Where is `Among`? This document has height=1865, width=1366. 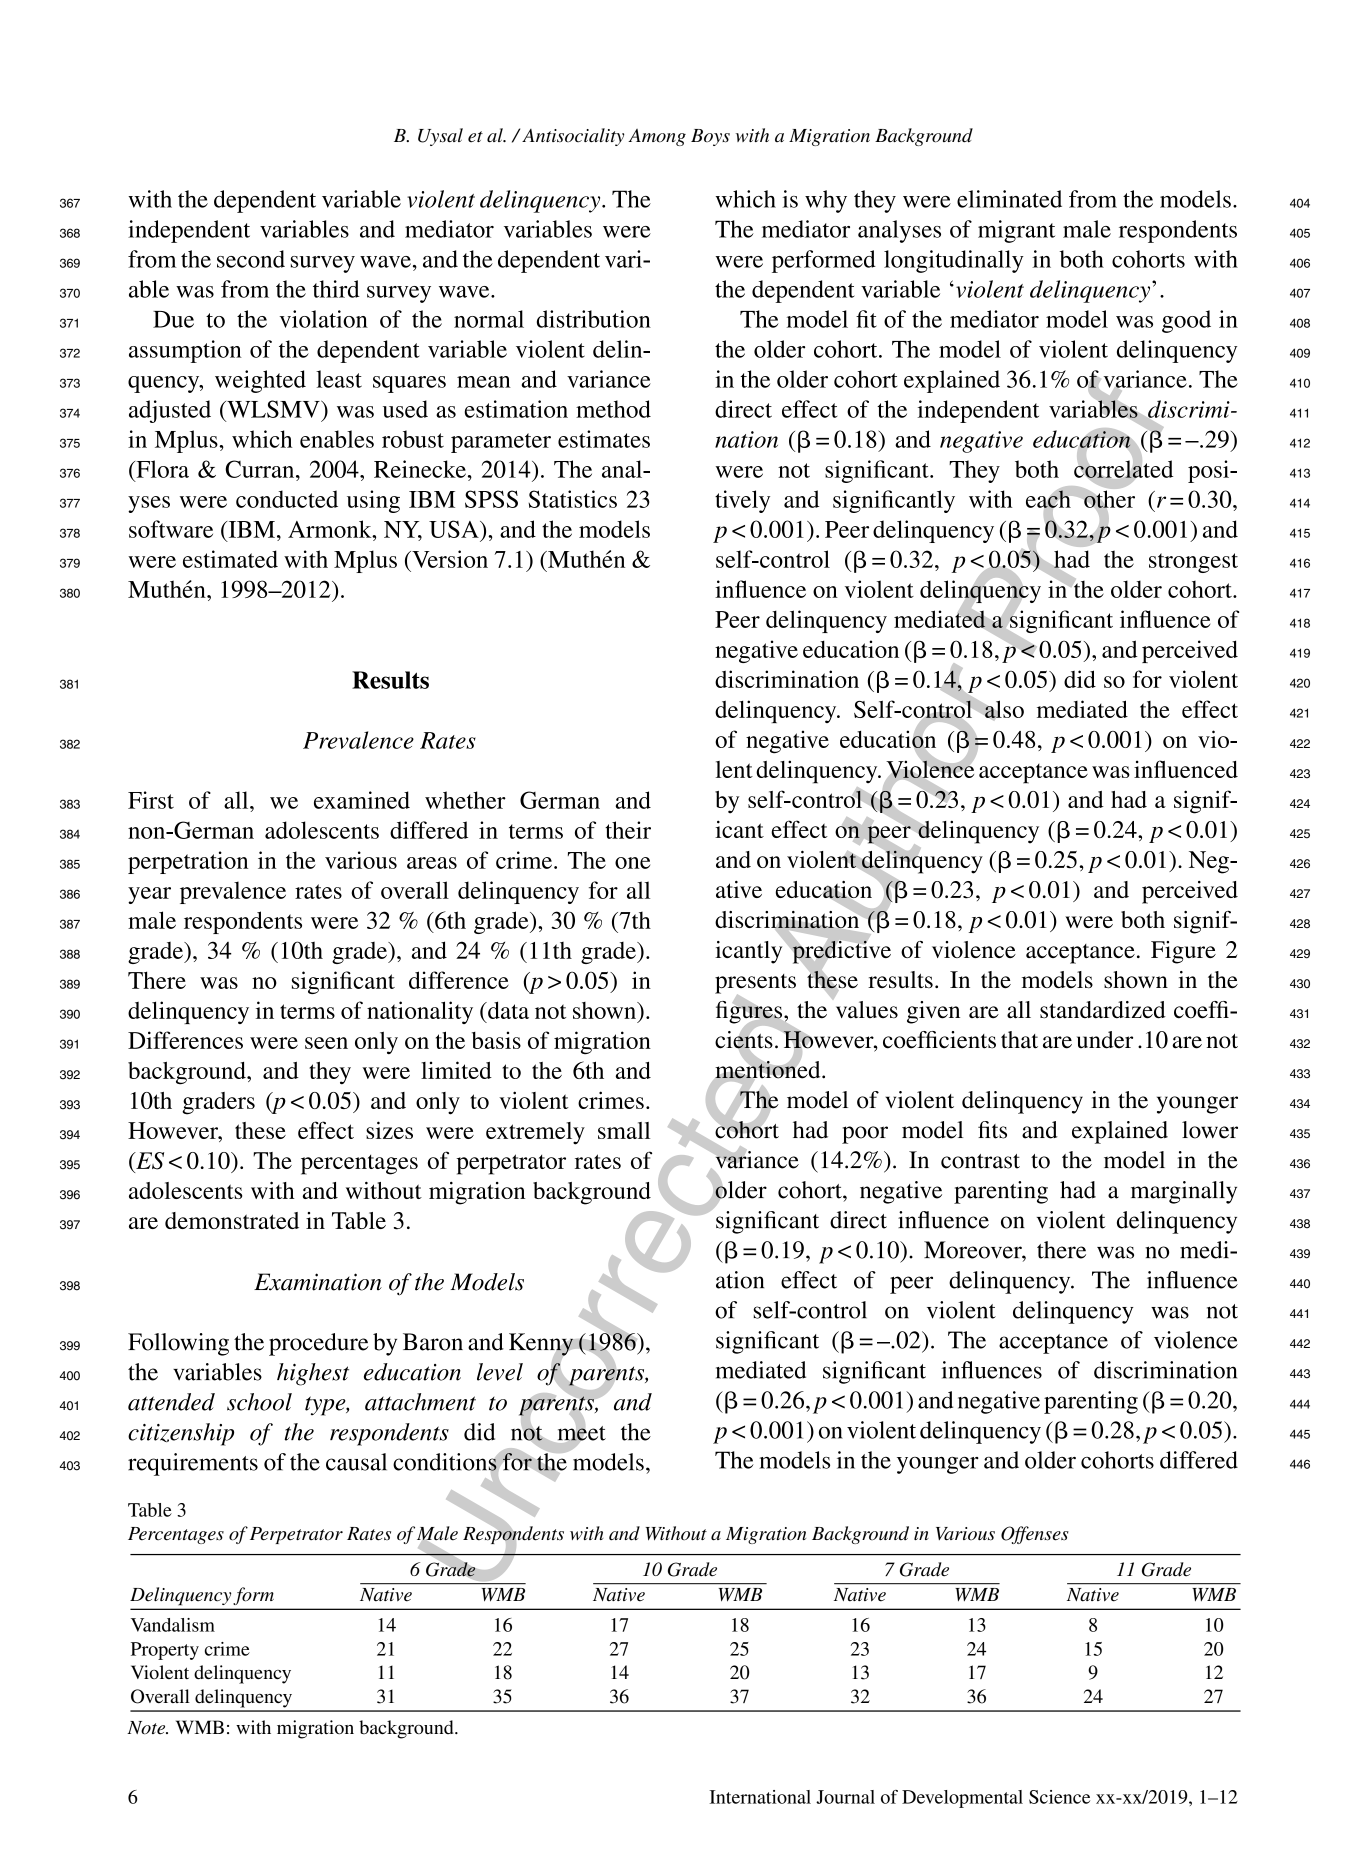 Among is located at coordinates (657, 137).
